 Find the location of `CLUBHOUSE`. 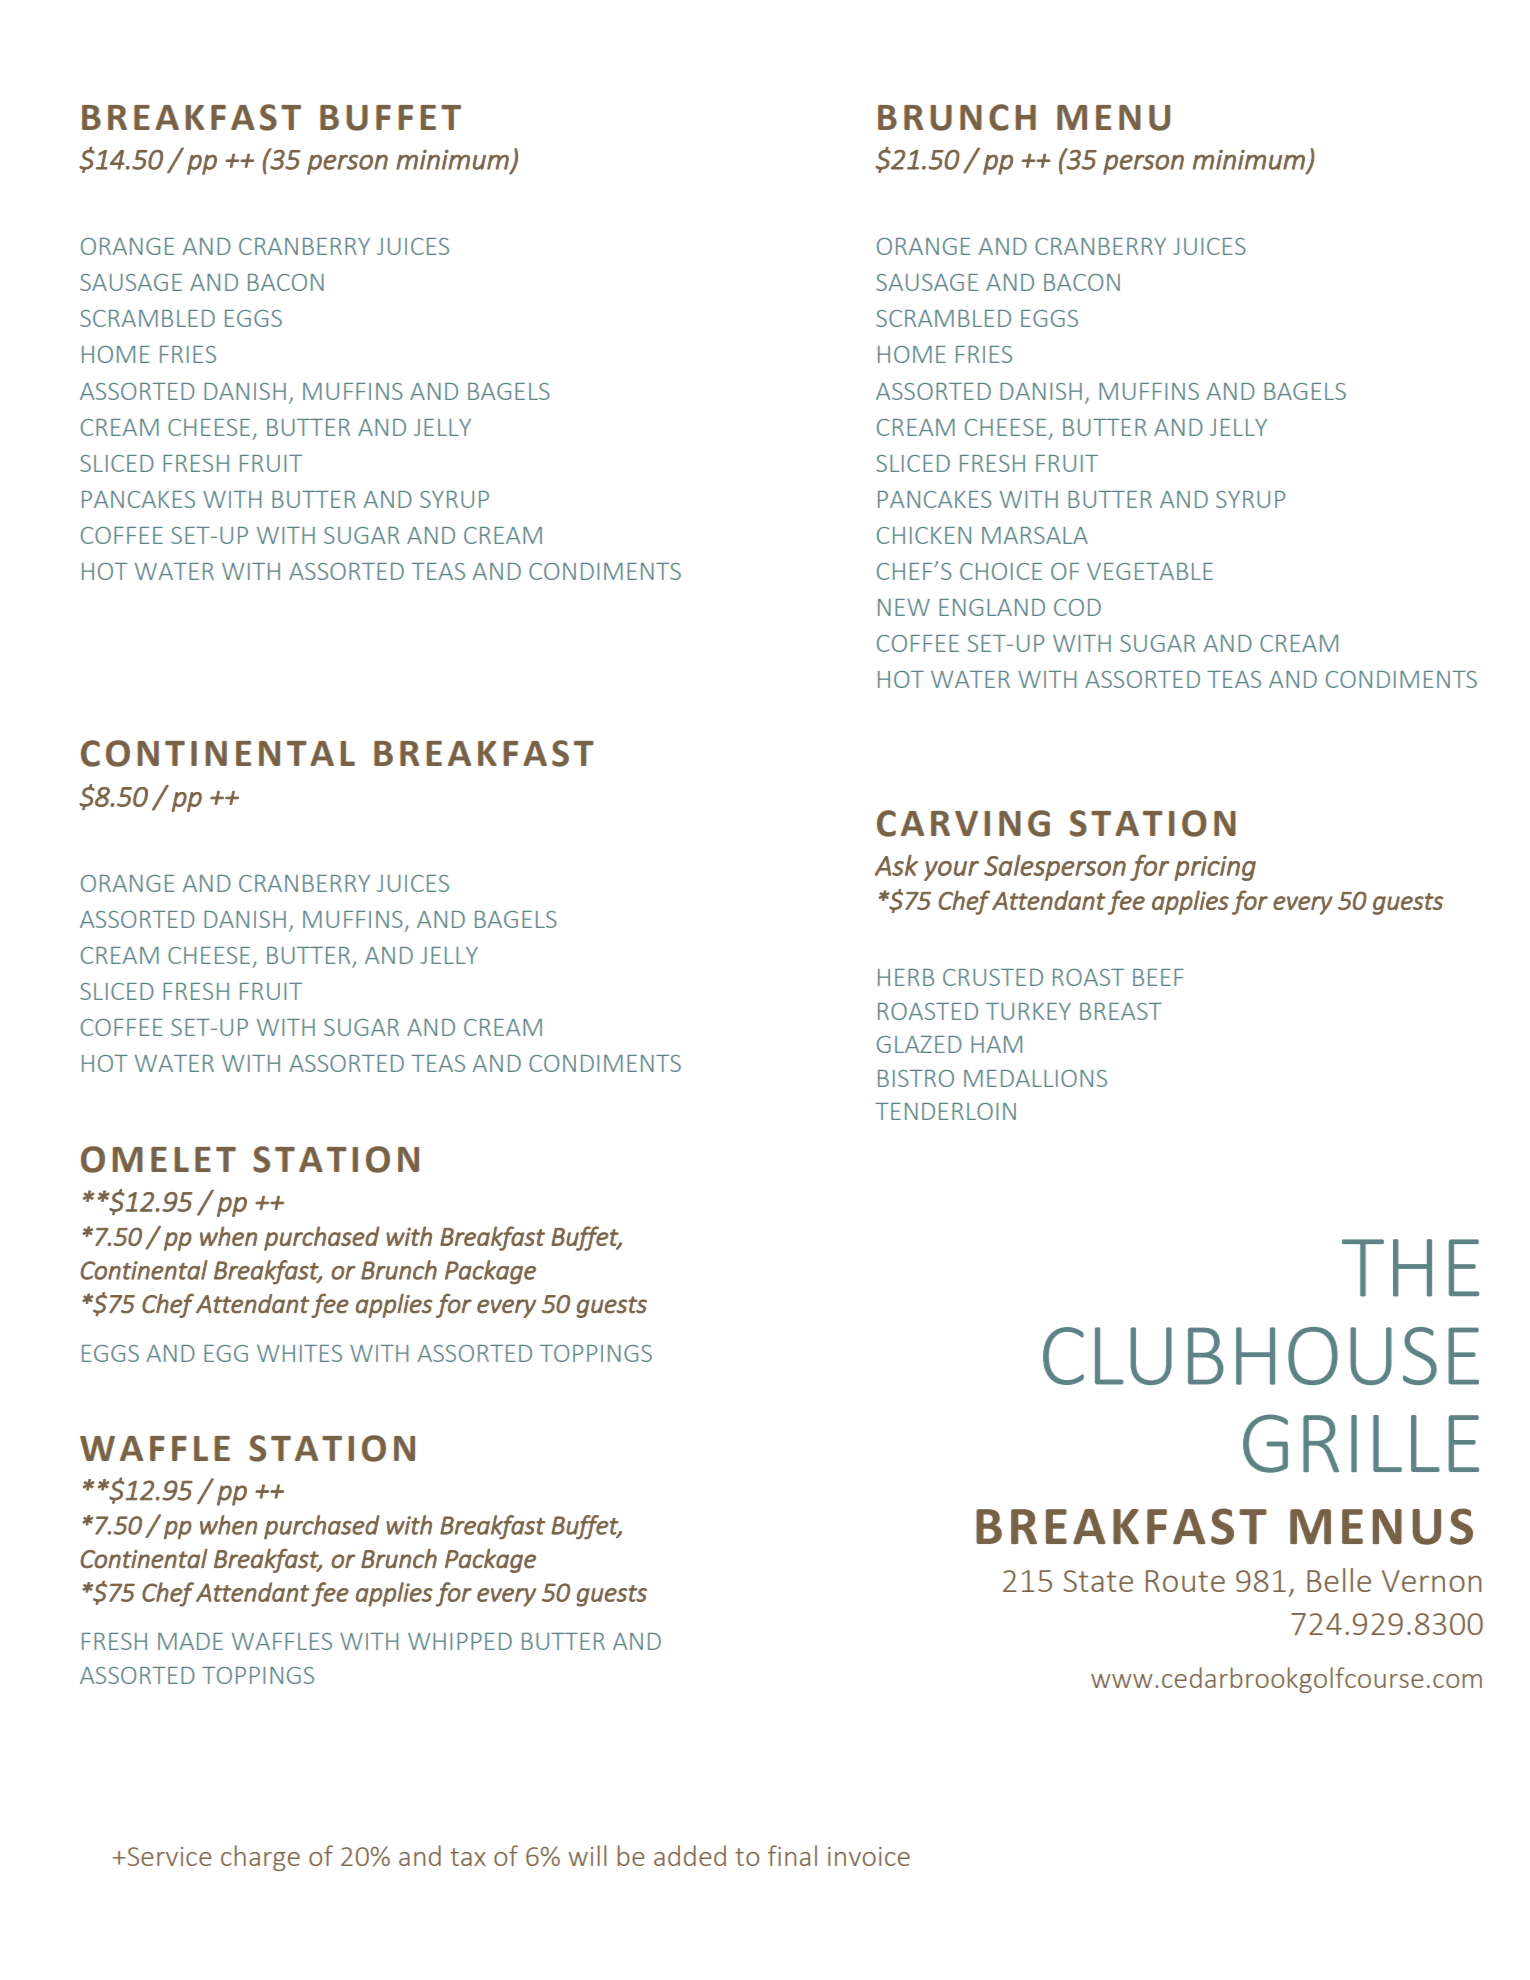

CLUBHOUSE is located at coordinates (1261, 1356).
